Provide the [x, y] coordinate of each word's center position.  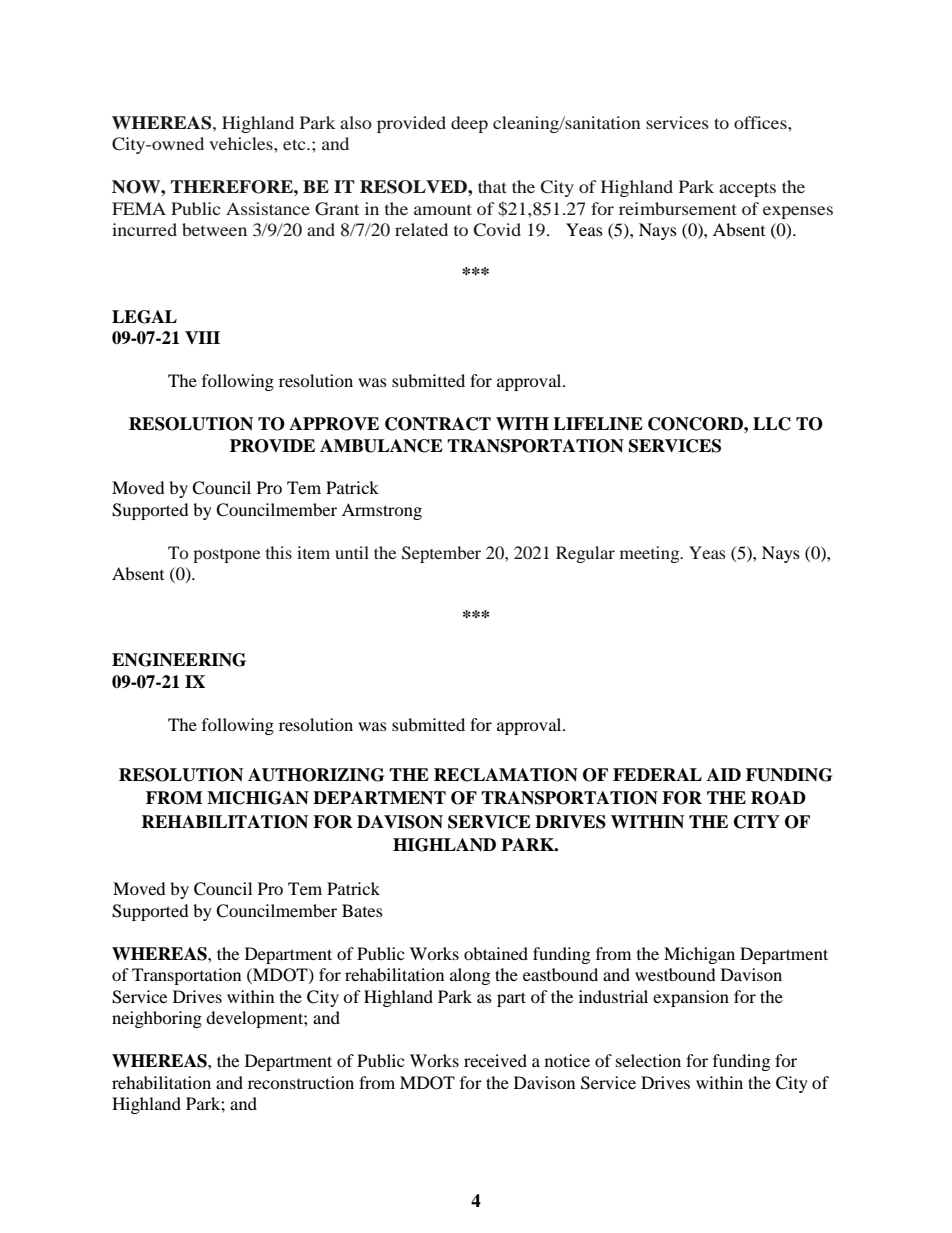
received [495, 1060]
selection [648, 1060]
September [441, 554]
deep [469, 124]
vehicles [242, 143]
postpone [226, 556]
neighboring [157, 1019]
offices [761, 122]
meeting [651, 554]
